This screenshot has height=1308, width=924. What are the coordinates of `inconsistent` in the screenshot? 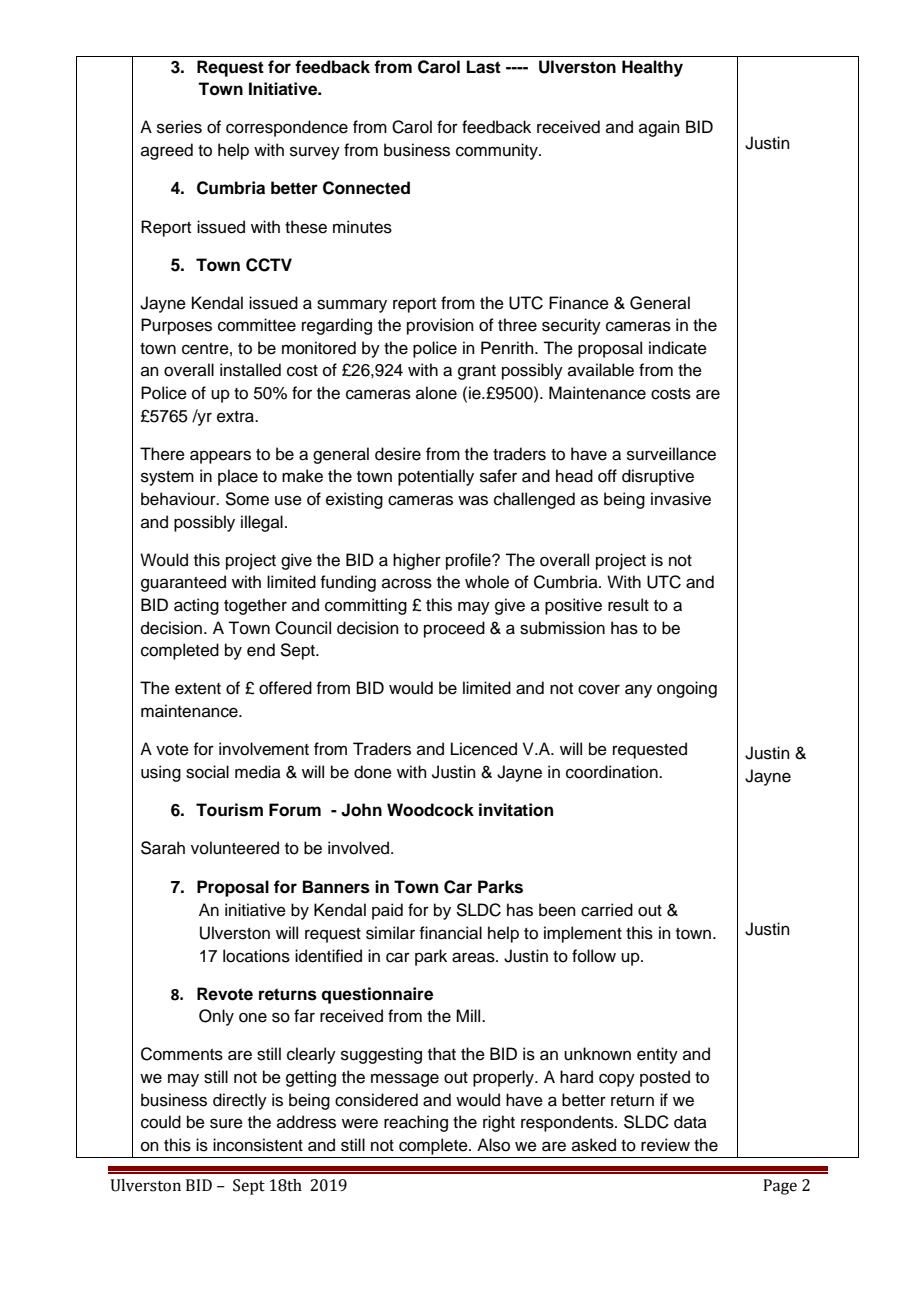 It's located at (258, 1145).
